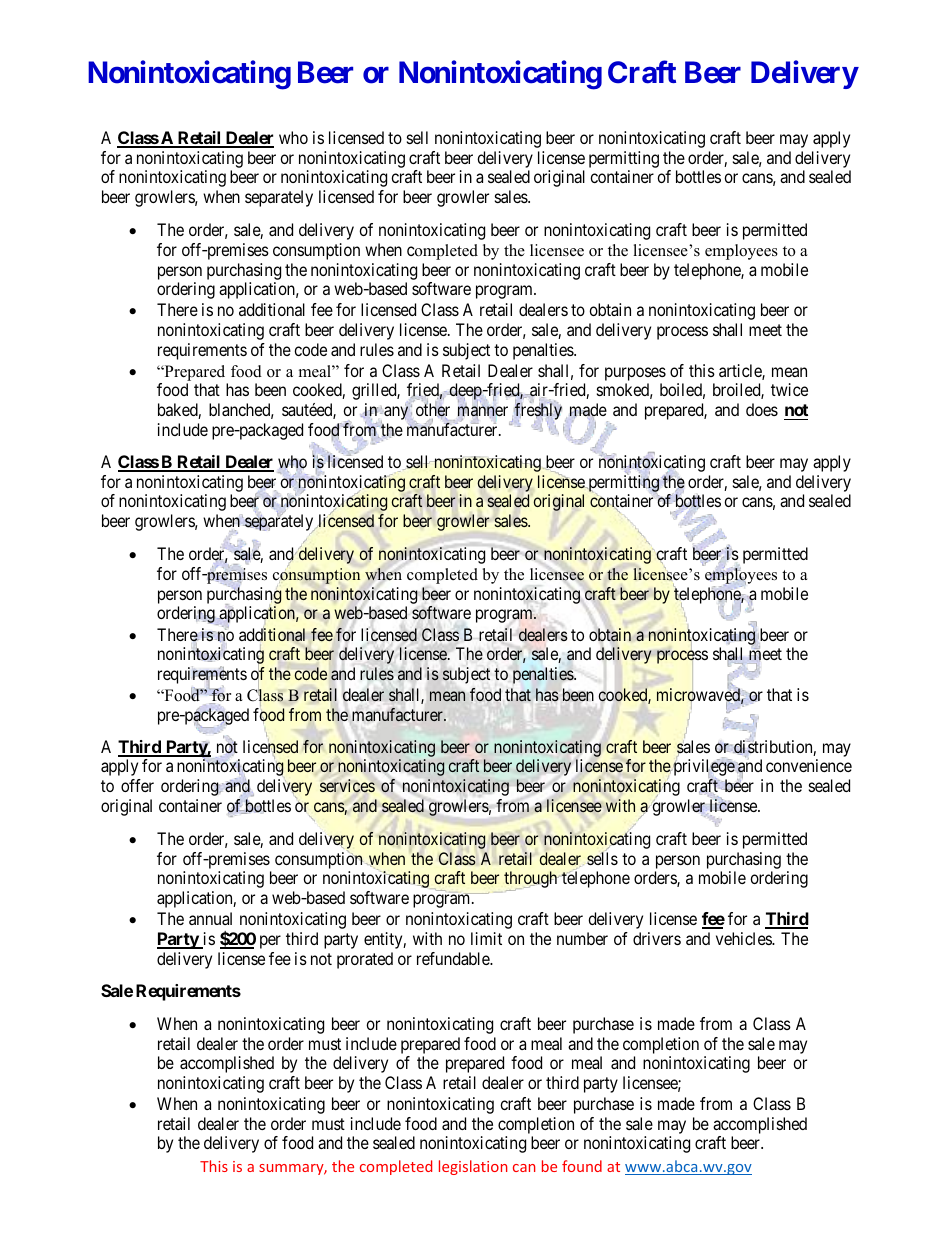  I want to click on services, so click(347, 786).
